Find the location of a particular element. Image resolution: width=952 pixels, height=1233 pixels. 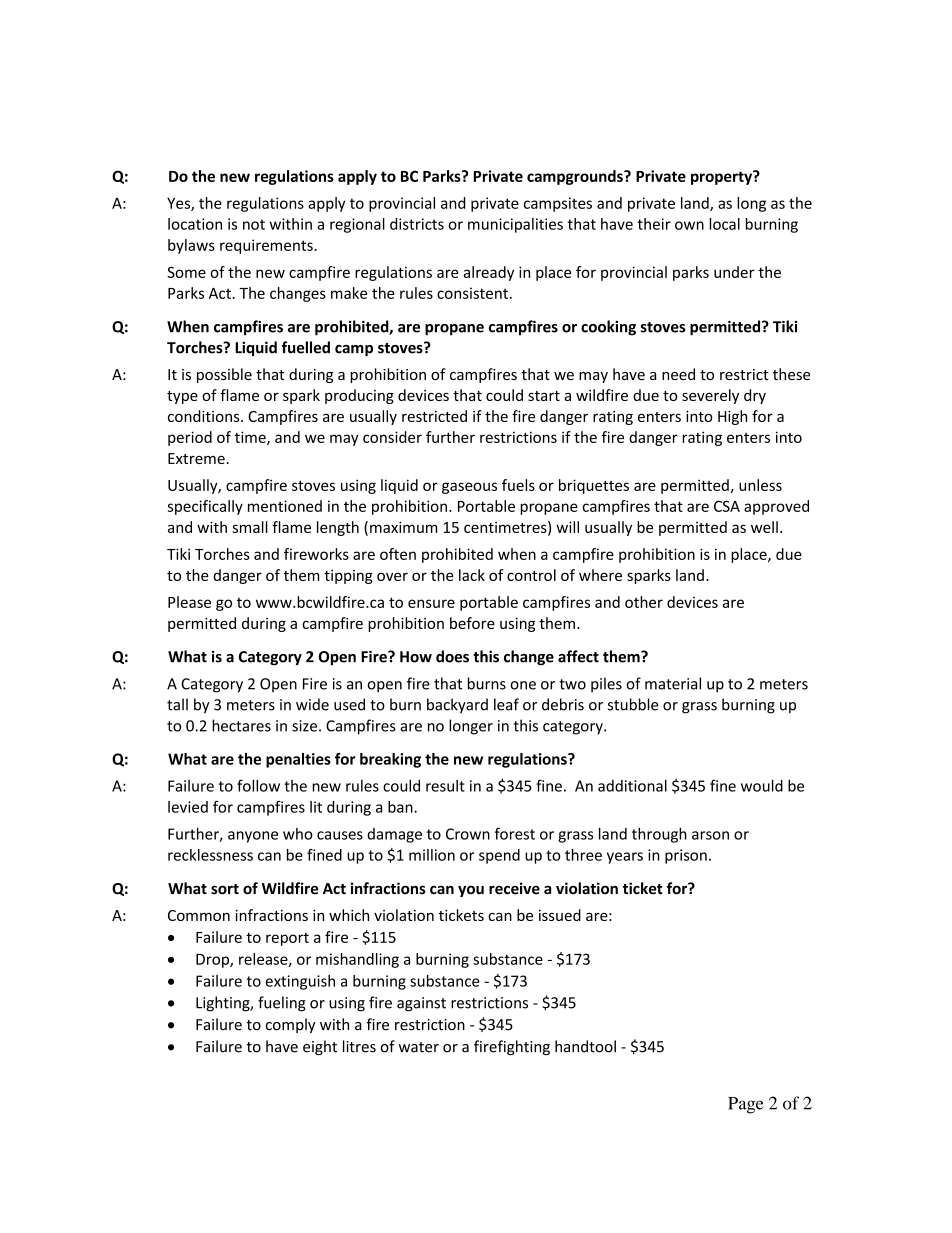

water is located at coordinates (419, 1047).
